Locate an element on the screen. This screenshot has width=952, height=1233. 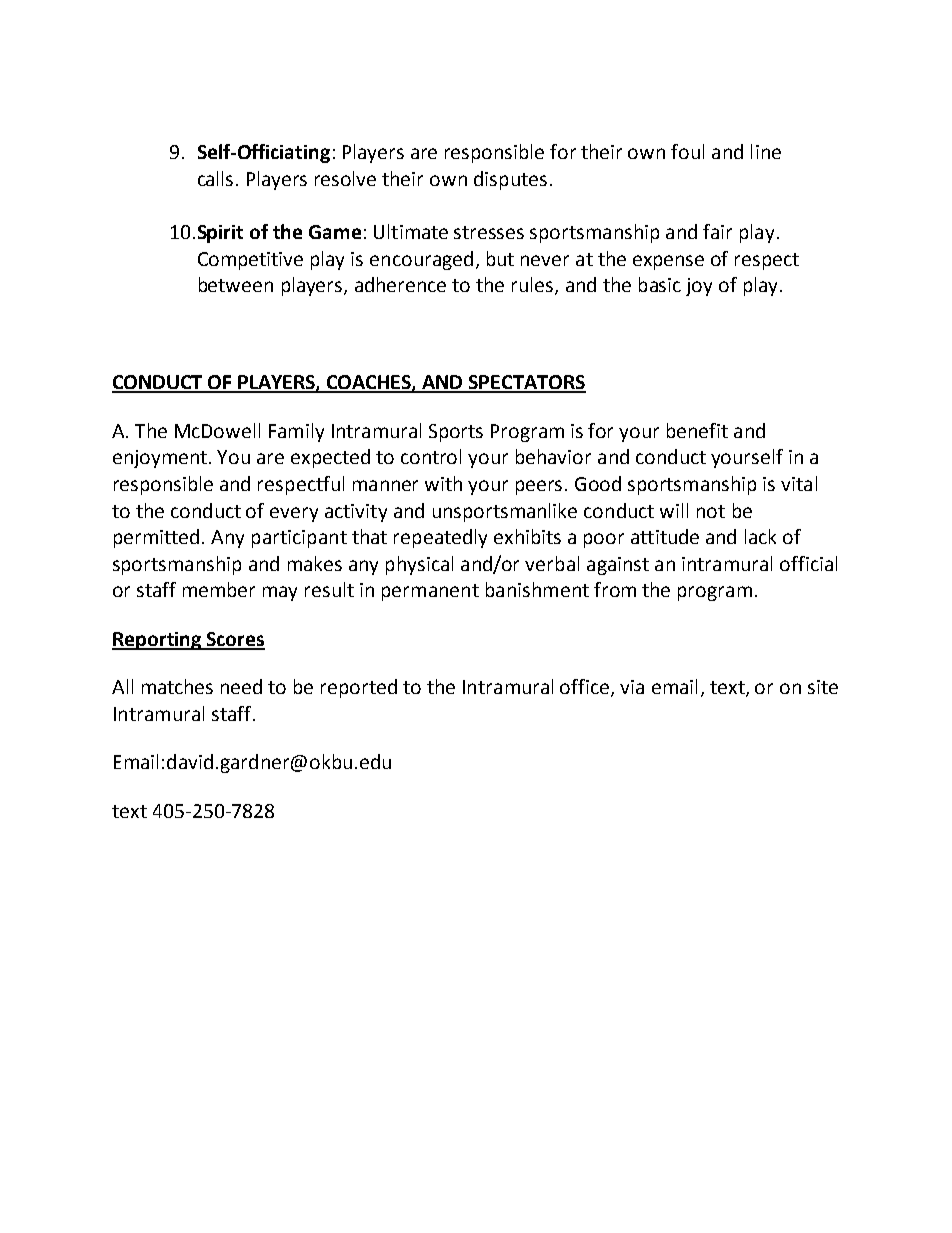
site is located at coordinates (823, 687).
